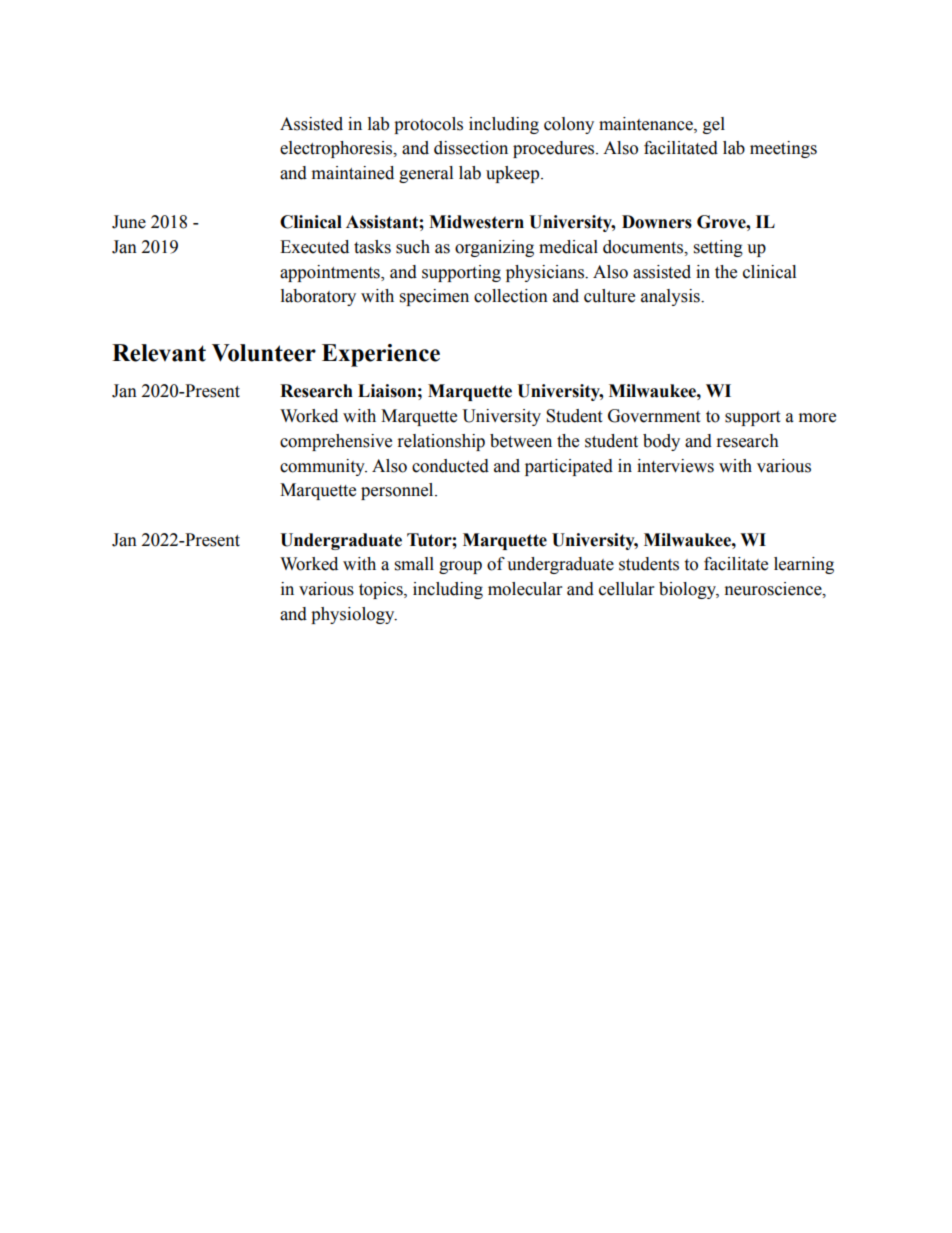 The image size is (952, 1233). Describe the element at coordinates (354, 615) in the image. I see `physiology` at that location.
